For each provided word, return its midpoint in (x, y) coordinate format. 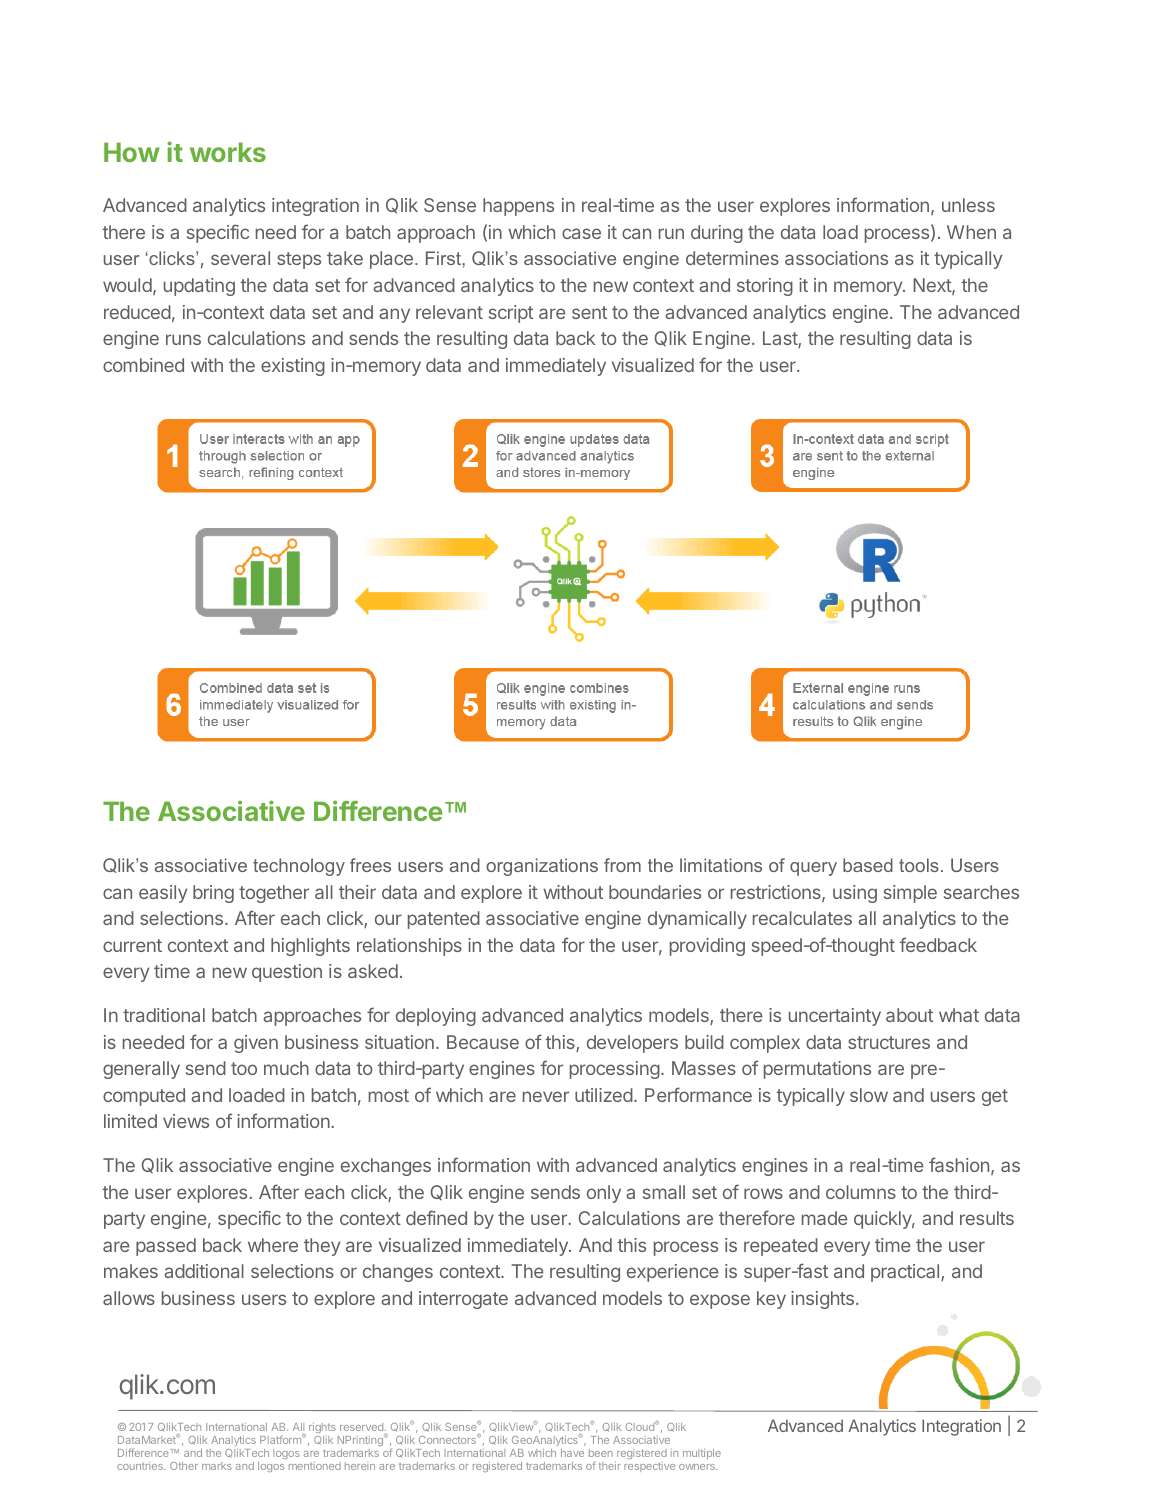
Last (781, 339)
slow (869, 1095)
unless (968, 205)
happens (518, 207)
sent (589, 312)
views (186, 1121)
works (228, 152)
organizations (542, 867)
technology (299, 867)
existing (293, 367)
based (868, 865)
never (546, 1096)
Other (184, 1466)
